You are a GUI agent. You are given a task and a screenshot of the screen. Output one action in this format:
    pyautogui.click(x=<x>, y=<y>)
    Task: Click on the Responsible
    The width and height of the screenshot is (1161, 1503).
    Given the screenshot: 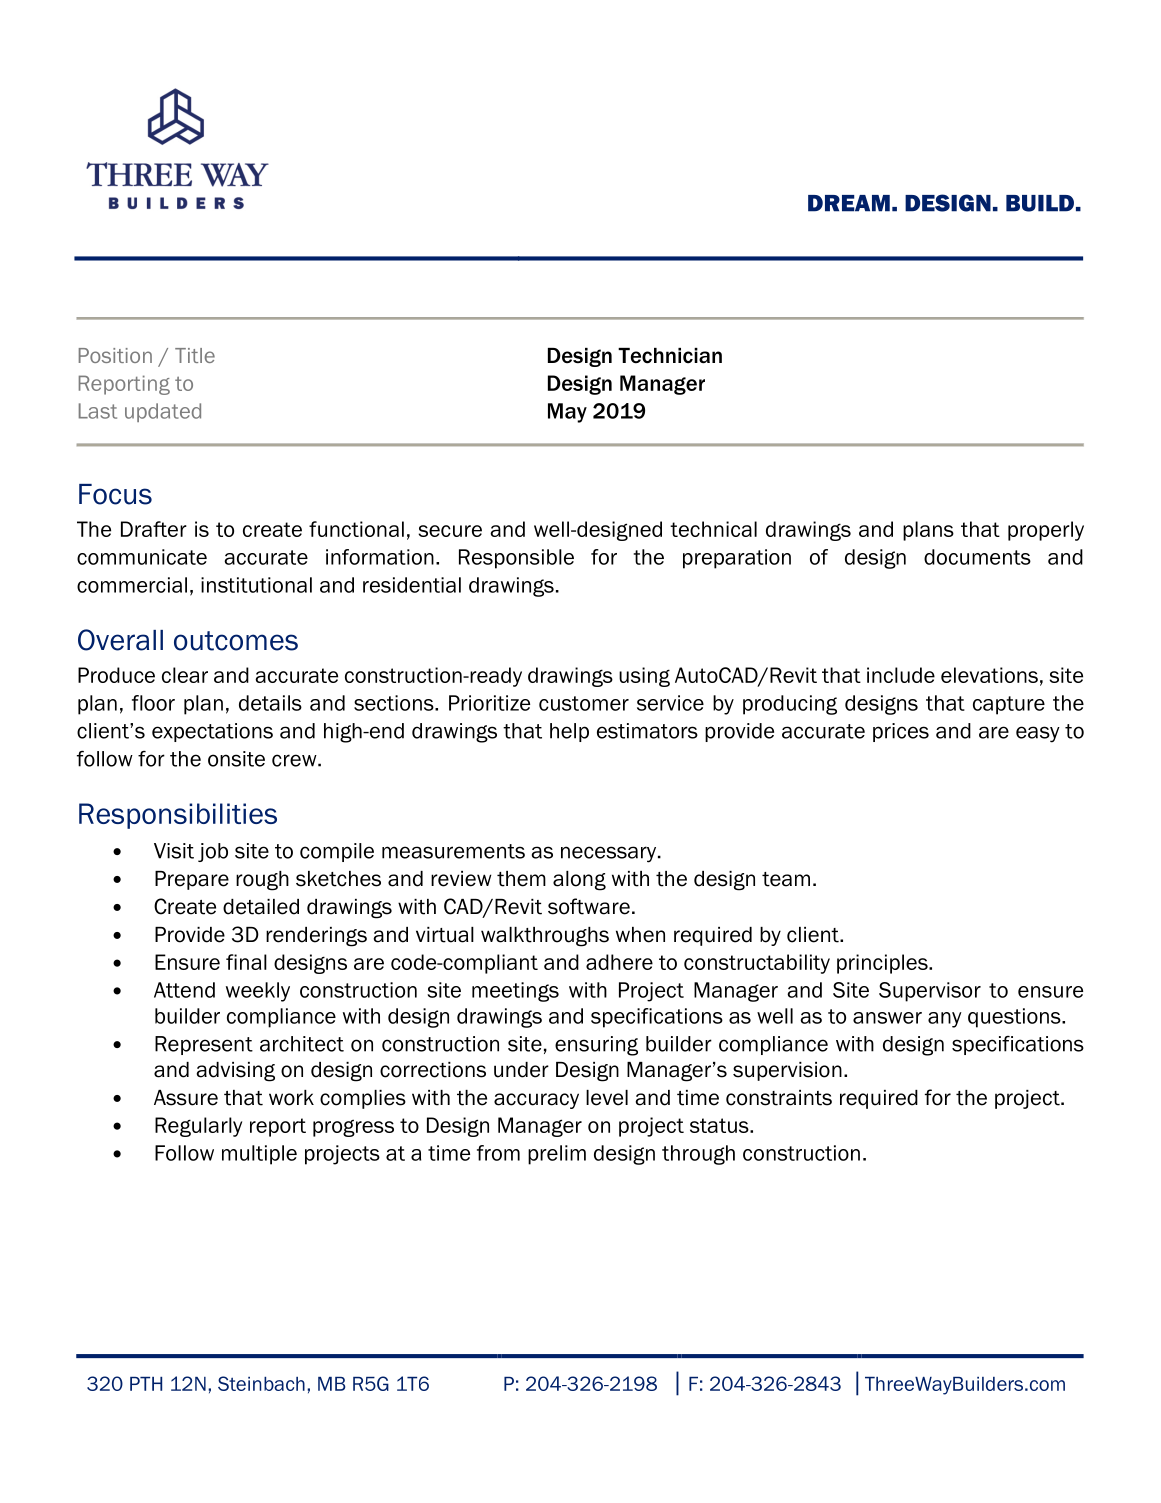 What is the action you would take?
    pyautogui.click(x=516, y=559)
